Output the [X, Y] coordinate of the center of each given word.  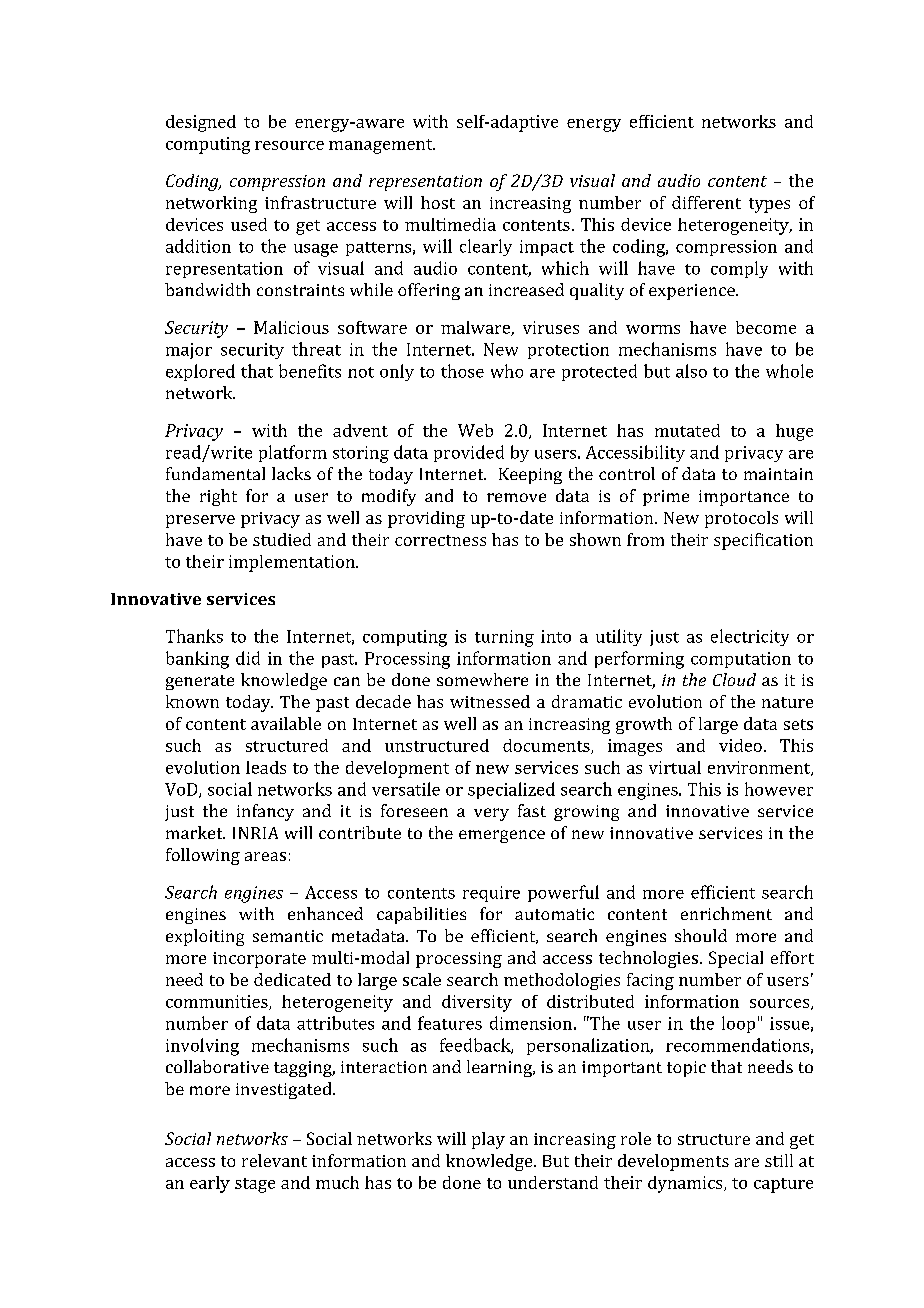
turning [504, 638]
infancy [265, 812]
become [766, 327]
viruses [551, 327]
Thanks [194, 636]
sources [781, 1004]
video [740, 745]
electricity [750, 637]
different [706, 202]
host [438, 202]
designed [201, 123]
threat [316, 349]
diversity [477, 1003]
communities [218, 1002]
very [491, 814]
